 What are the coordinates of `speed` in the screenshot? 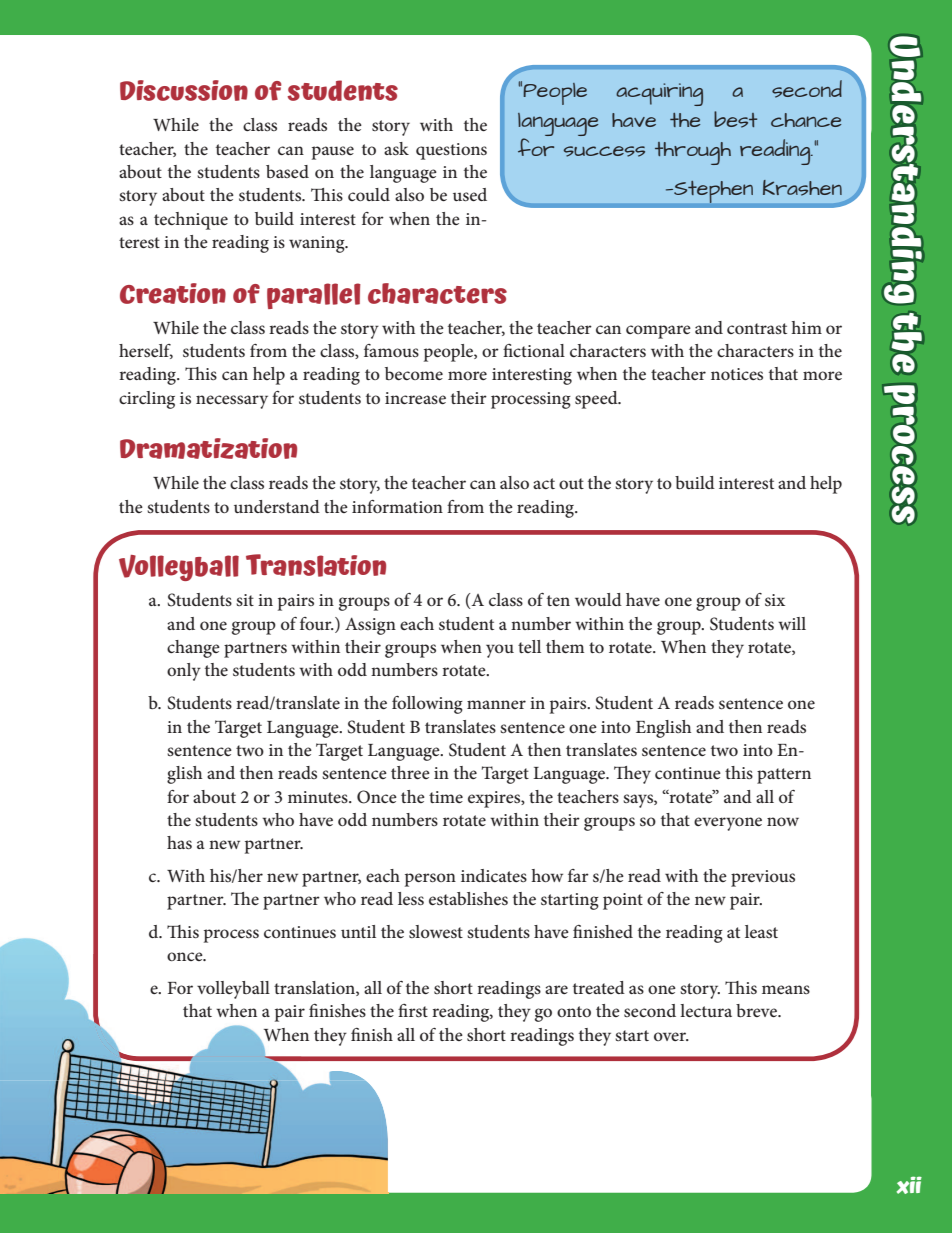 It's located at (597, 400).
